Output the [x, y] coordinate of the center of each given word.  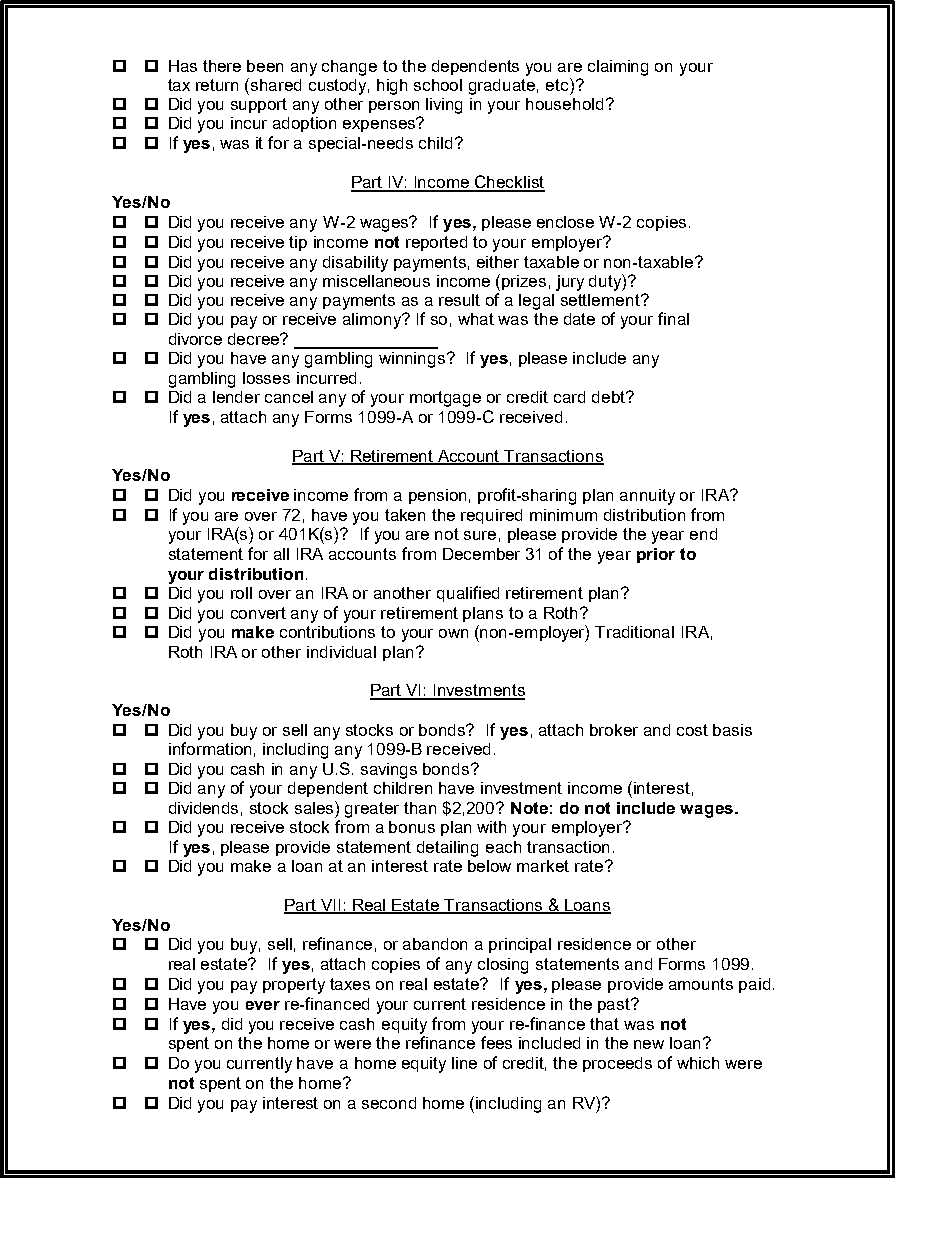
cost [692, 730]
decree [255, 339]
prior [656, 555]
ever [263, 1005]
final [673, 318]
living [444, 106]
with [491, 827]
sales [315, 807]
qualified [468, 594]
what [476, 319]
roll [241, 593]
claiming [618, 68]
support [259, 105]
